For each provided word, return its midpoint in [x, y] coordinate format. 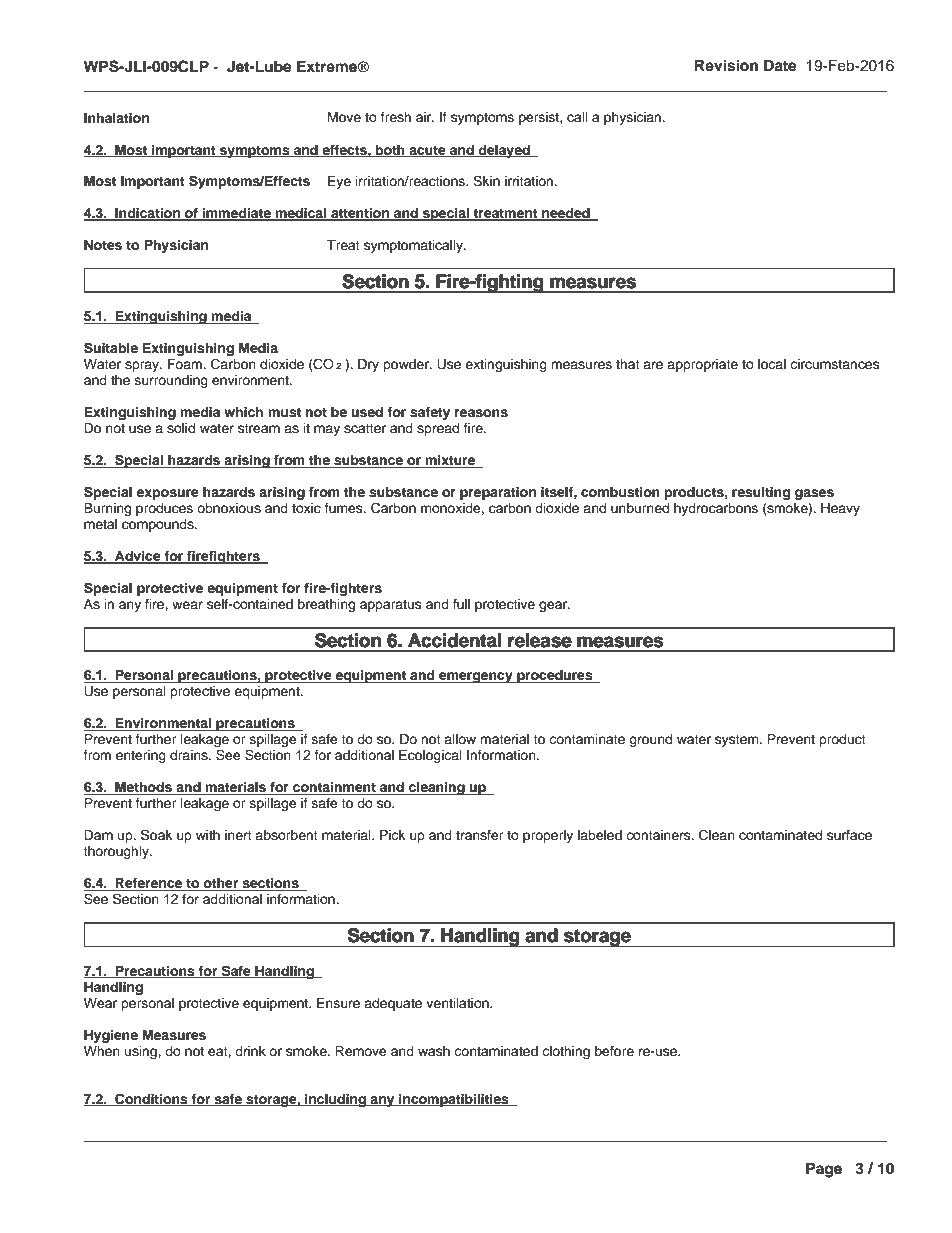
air [425, 117]
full [461, 604]
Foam [186, 364]
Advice [138, 557]
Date [780, 65]
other [221, 884]
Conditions [151, 1099]
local [772, 364]
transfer [479, 835]
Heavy [840, 509]
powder [407, 365]
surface [849, 835]
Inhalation [116, 118]
